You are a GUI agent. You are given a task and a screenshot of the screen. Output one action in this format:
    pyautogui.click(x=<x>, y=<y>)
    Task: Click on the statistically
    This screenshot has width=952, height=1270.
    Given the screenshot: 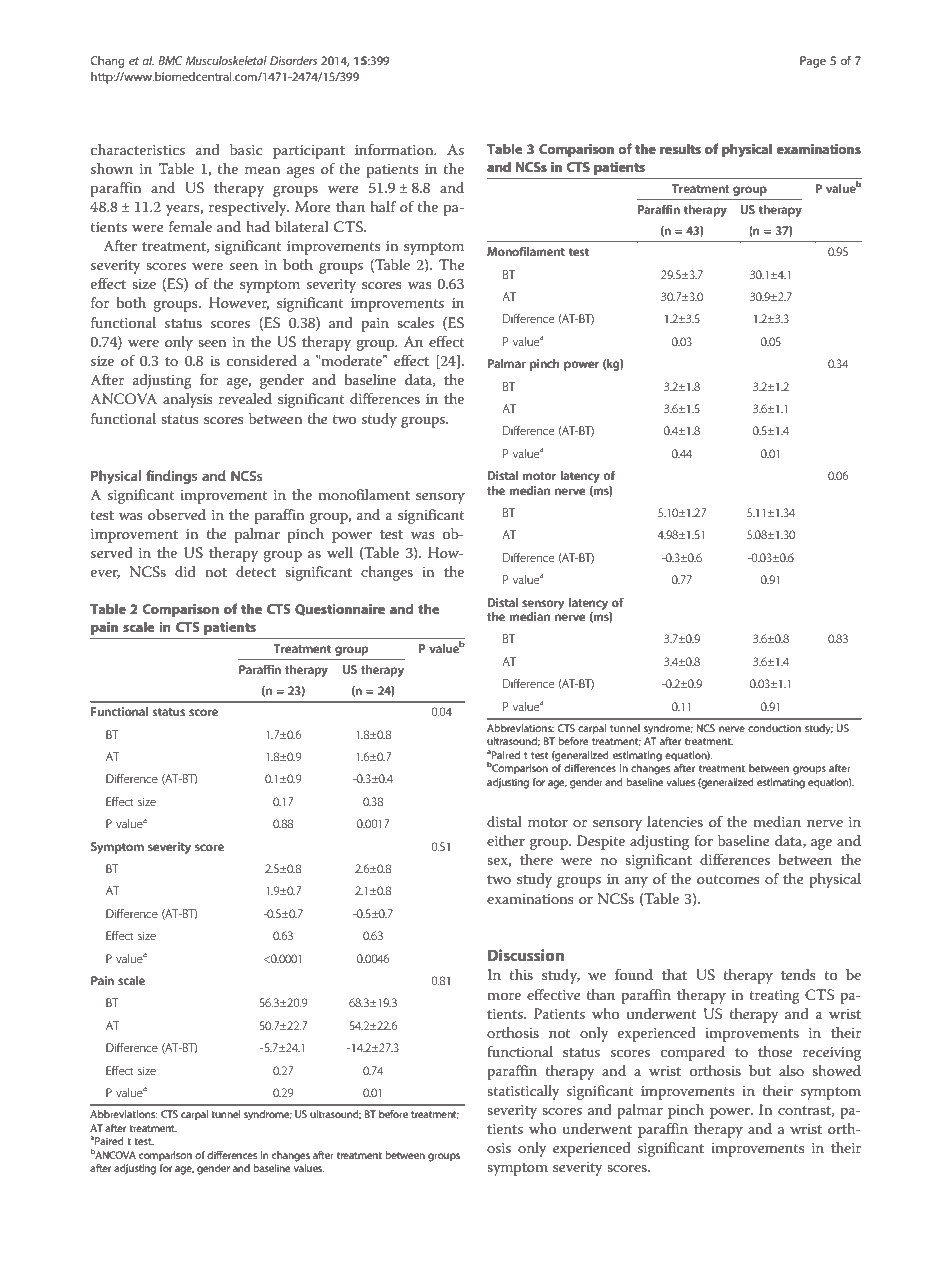 What is the action you would take?
    pyautogui.click(x=523, y=1092)
